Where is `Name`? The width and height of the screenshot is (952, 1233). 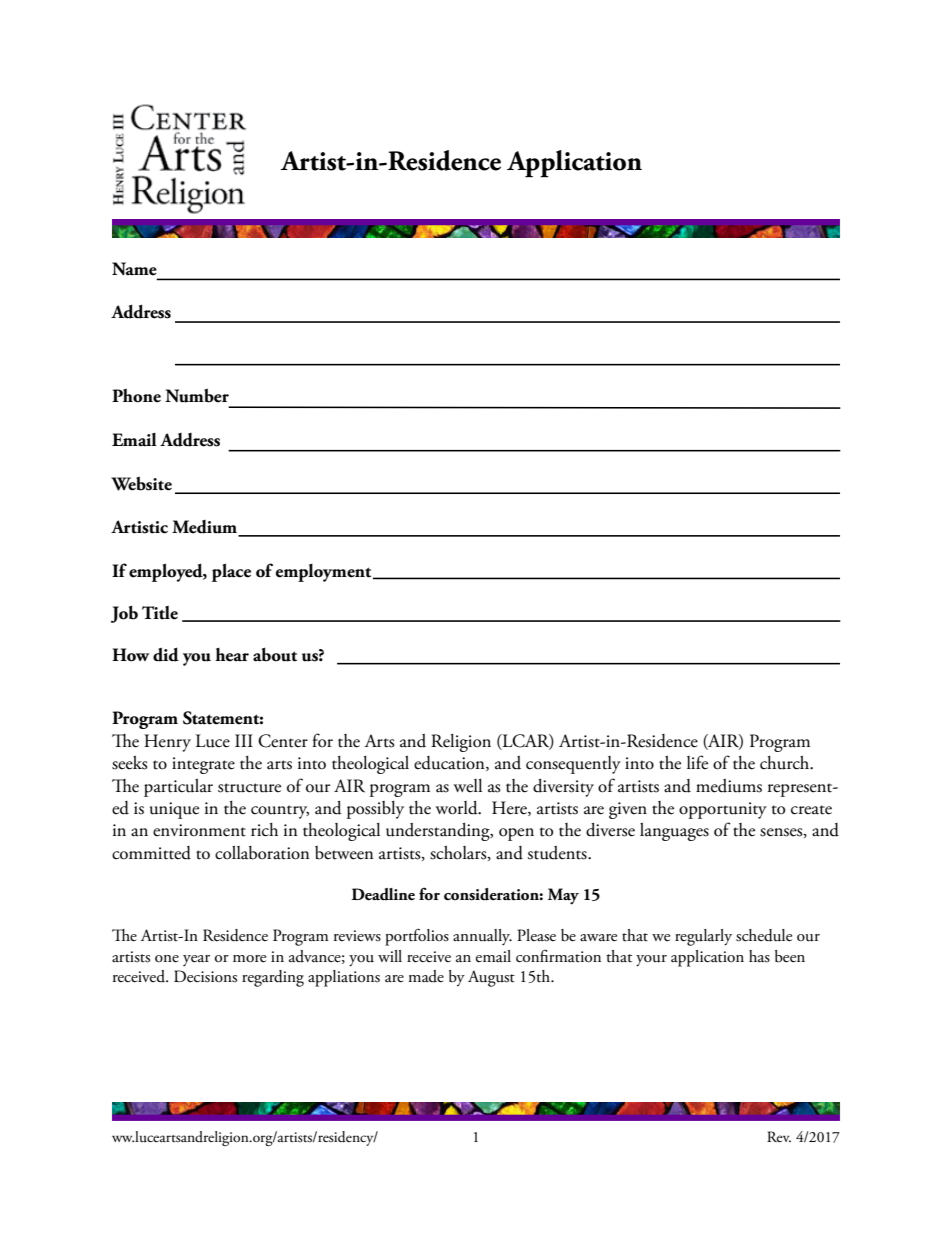
Name is located at coordinates (134, 269).
